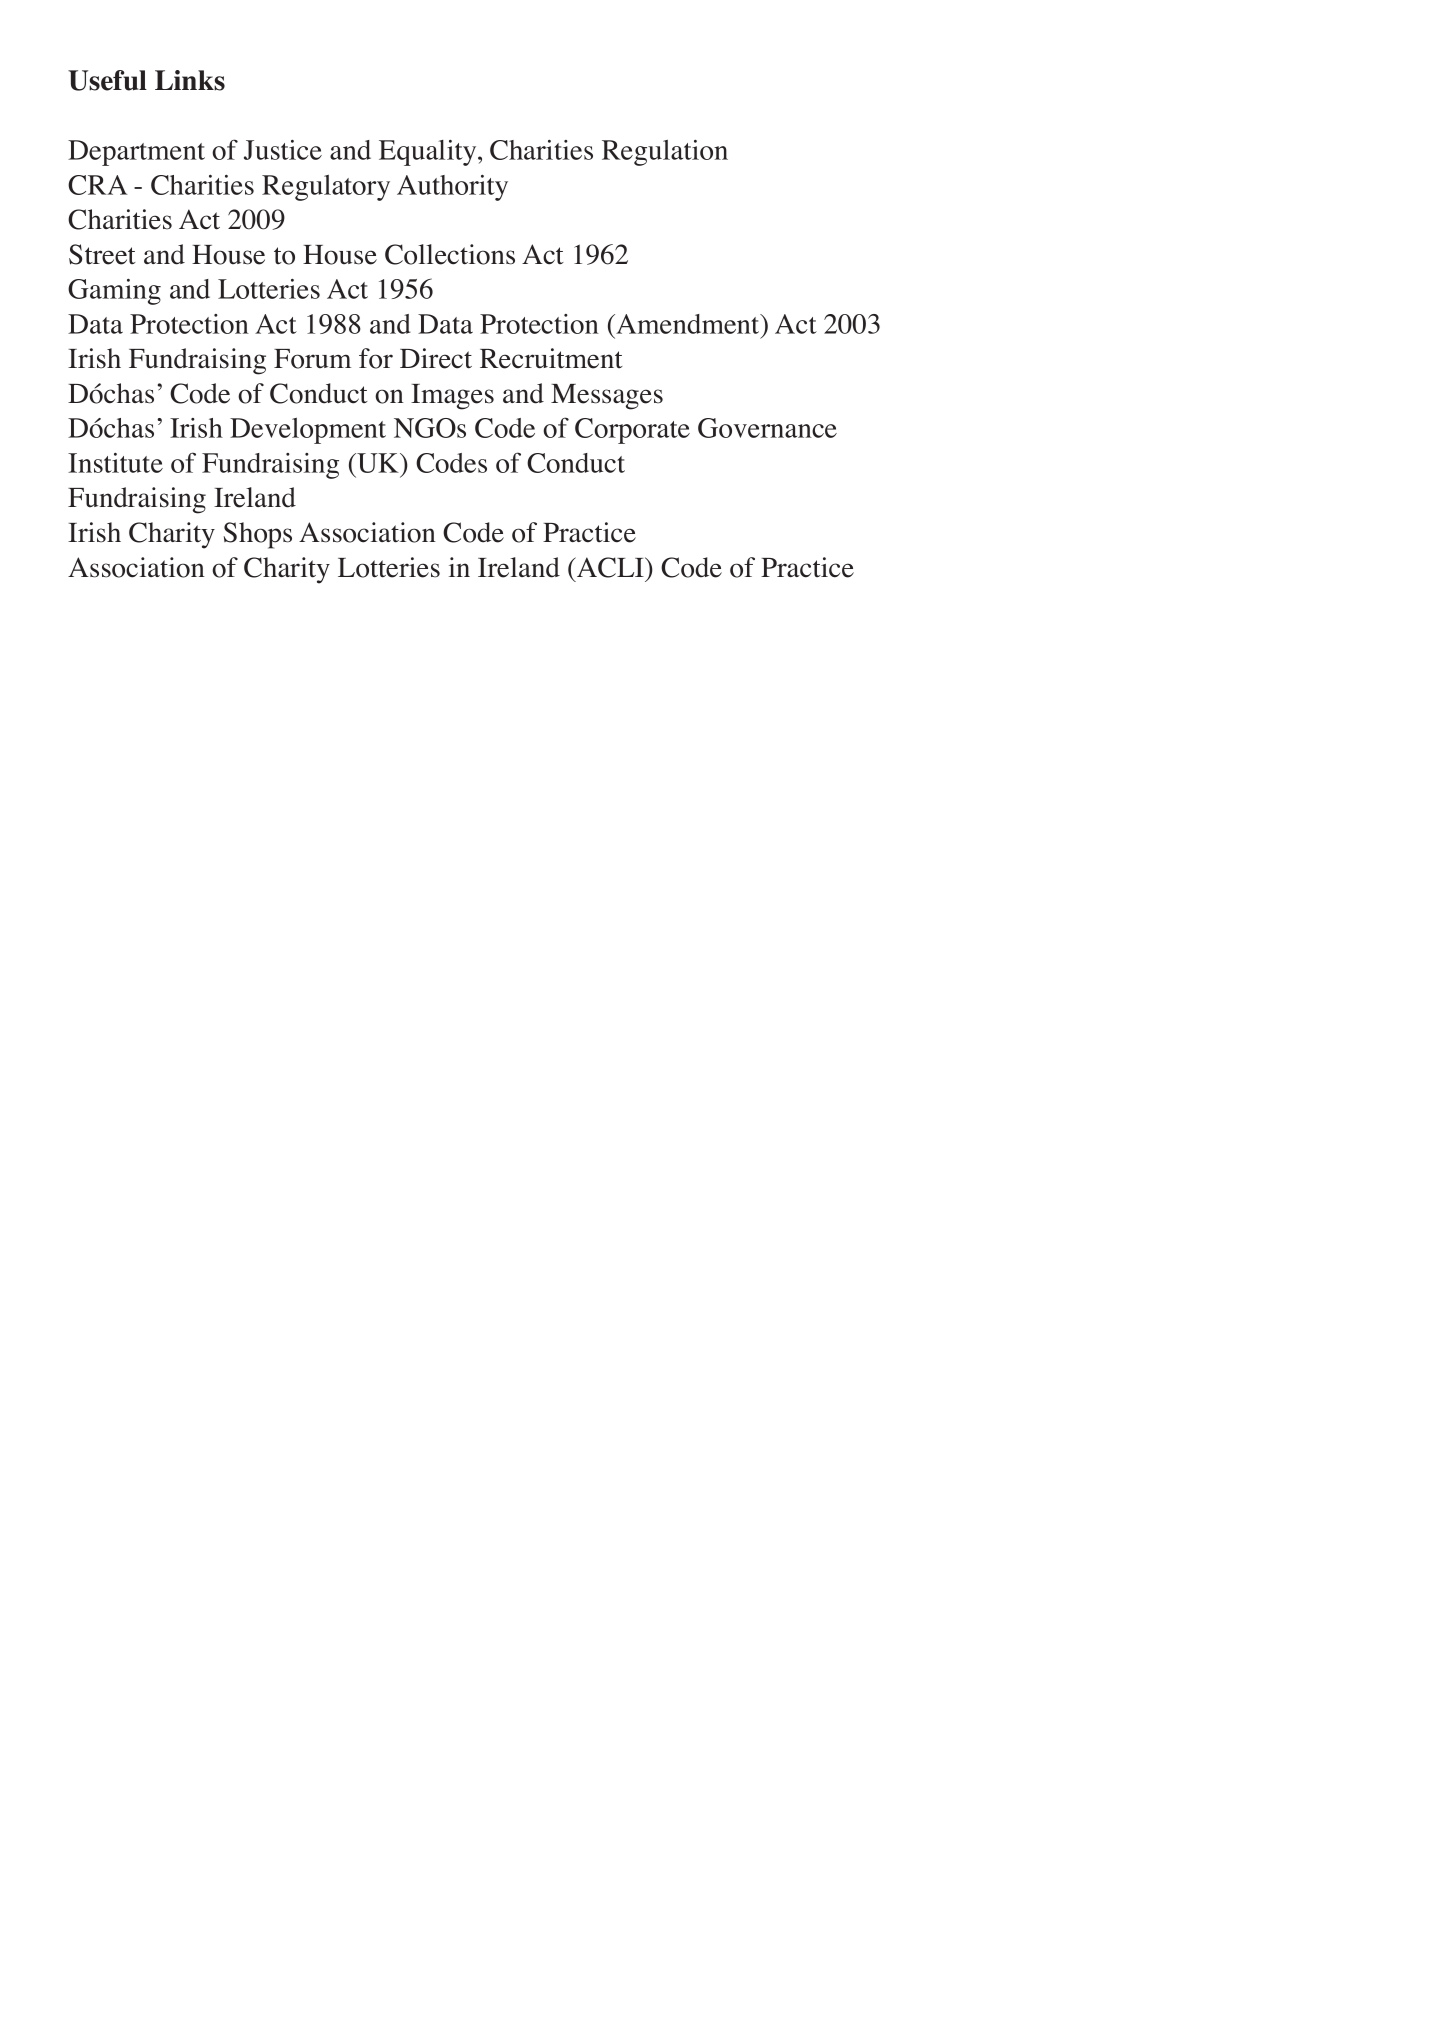  I want to click on Institute, so click(115, 463).
